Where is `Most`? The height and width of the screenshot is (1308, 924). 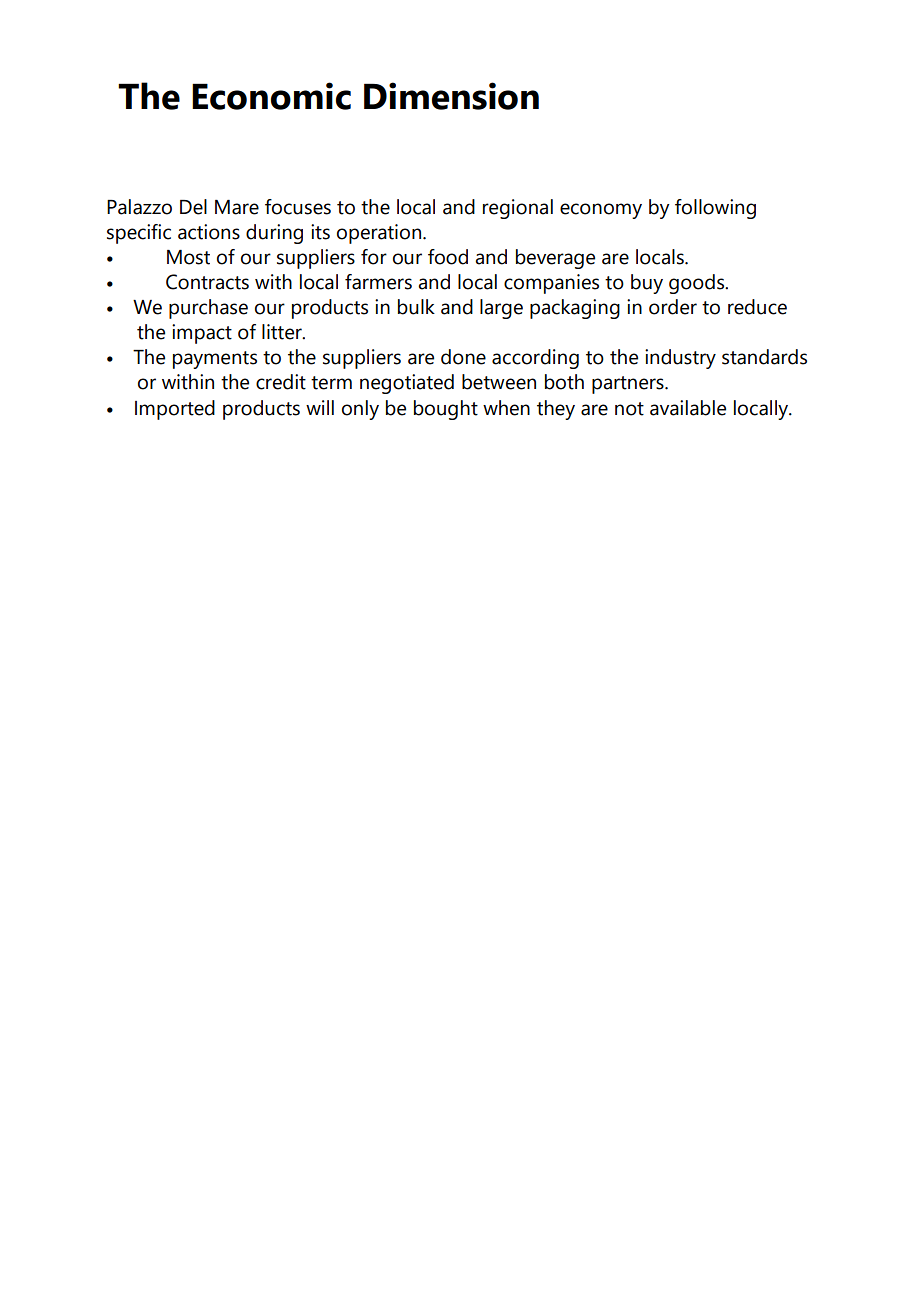
Most is located at coordinates (188, 257).
